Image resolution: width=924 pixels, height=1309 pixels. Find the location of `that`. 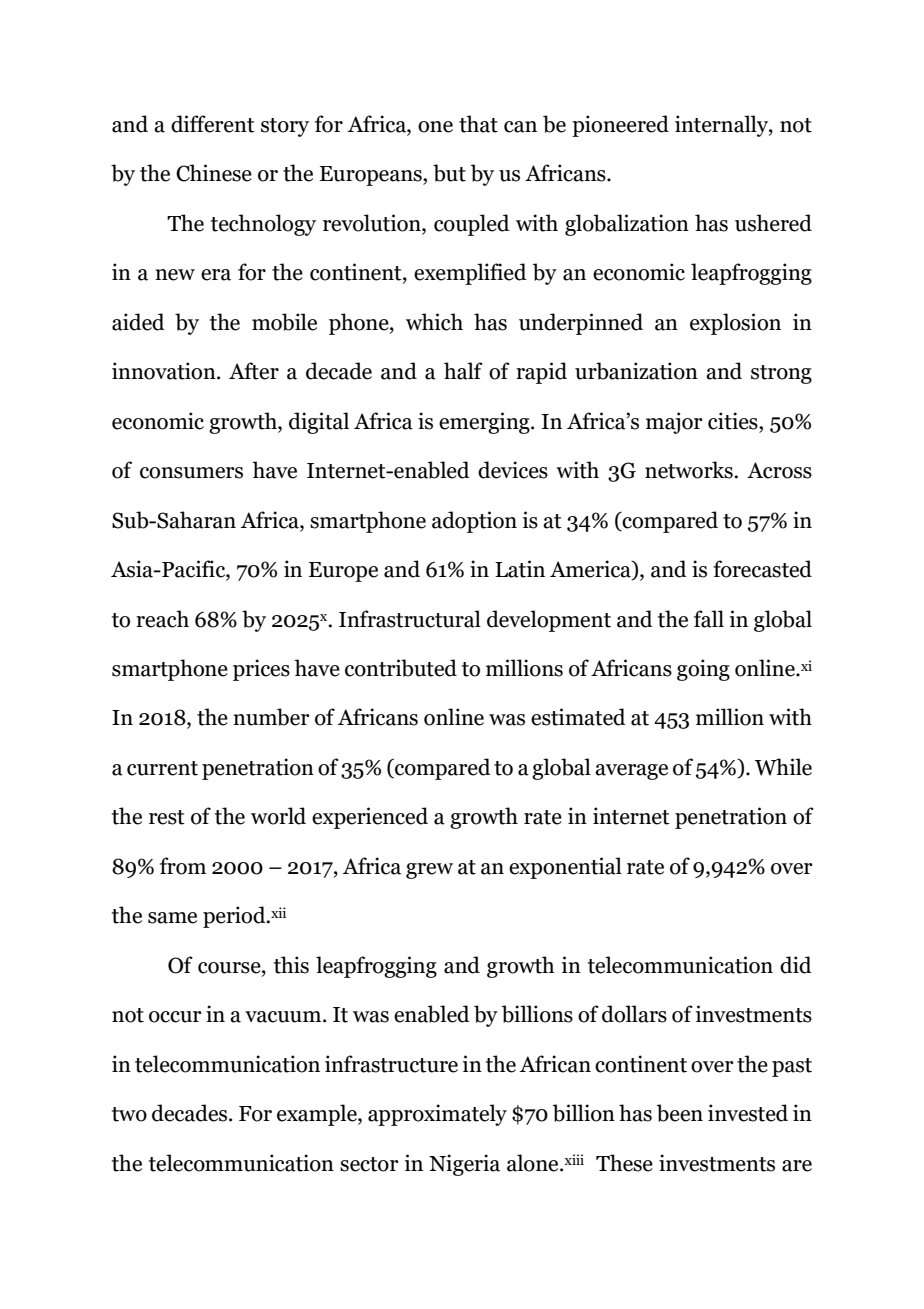

that is located at coordinates (478, 124).
